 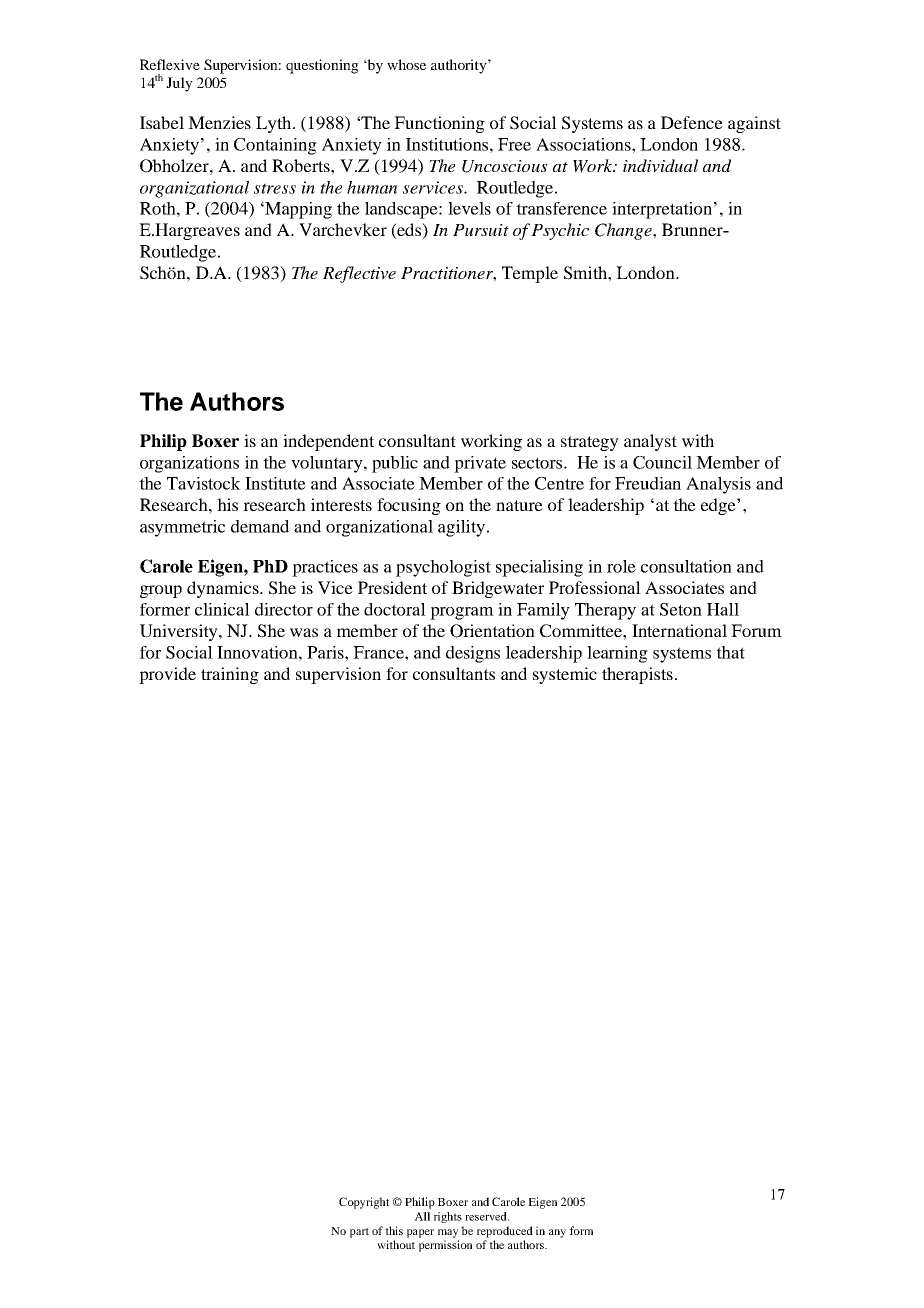 What do you see at coordinates (439, 124) in the screenshot?
I see `Functioning` at bounding box center [439, 124].
